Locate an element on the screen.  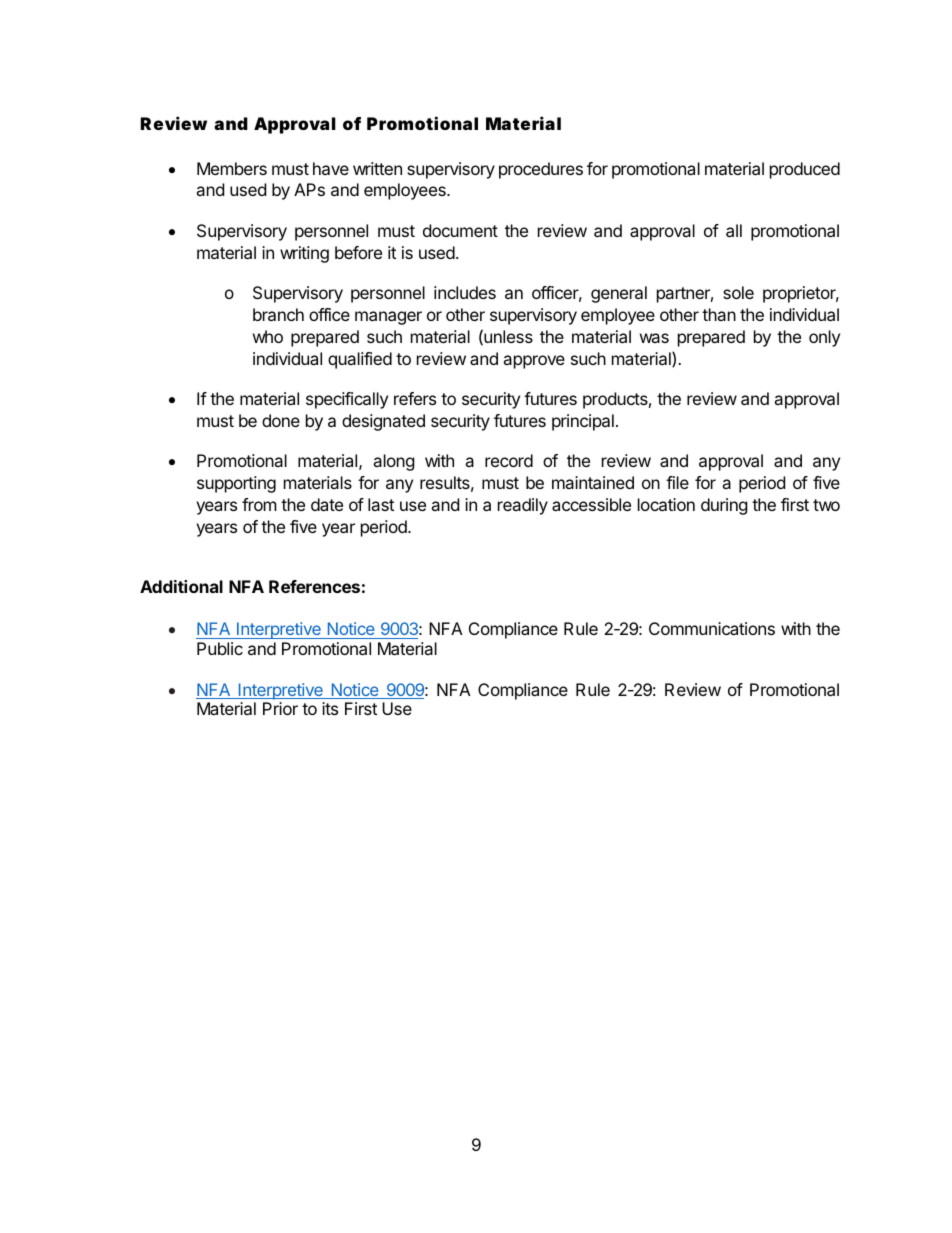
branch is located at coordinates (278, 314).
